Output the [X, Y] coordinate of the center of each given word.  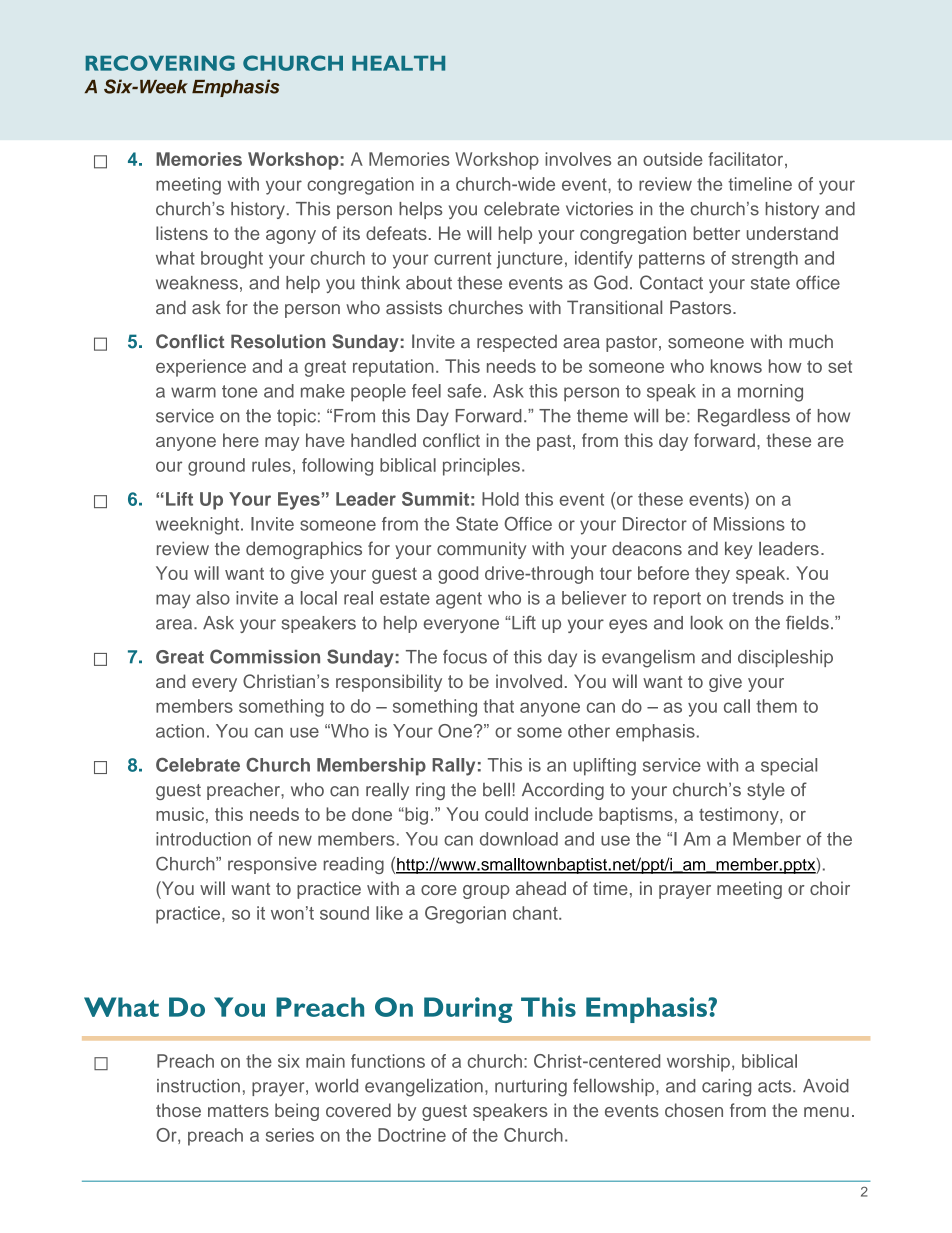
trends [758, 598]
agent [459, 600]
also [213, 598]
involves [578, 159]
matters [238, 1111]
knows [736, 366]
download [519, 839]
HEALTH [398, 63]
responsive [272, 865]
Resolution [278, 341]
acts [776, 1086]
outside [673, 159]
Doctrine [412, 1135]
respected [517, 343]
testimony [740, 816]
